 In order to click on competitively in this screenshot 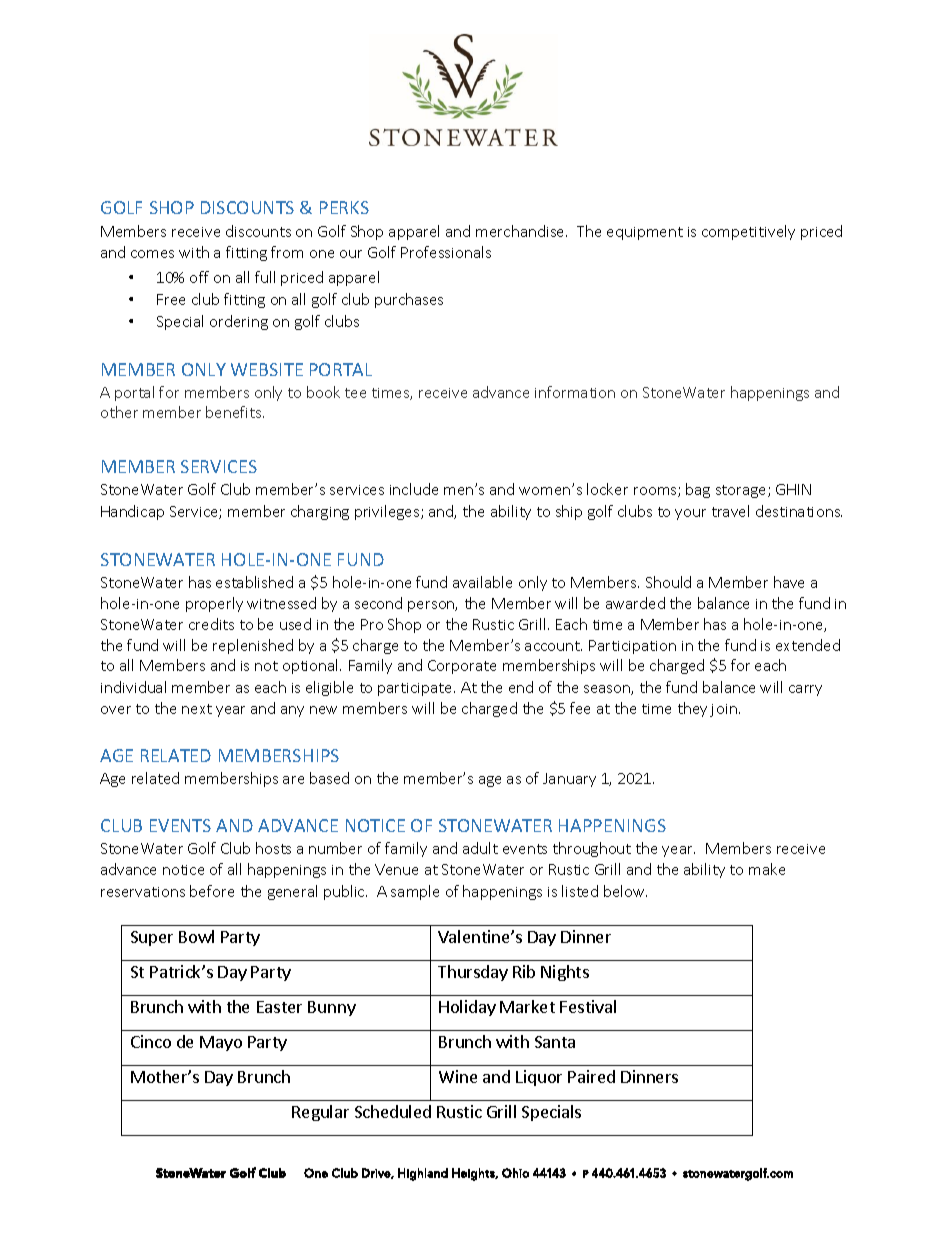, I will do `click(748, 232)`.
